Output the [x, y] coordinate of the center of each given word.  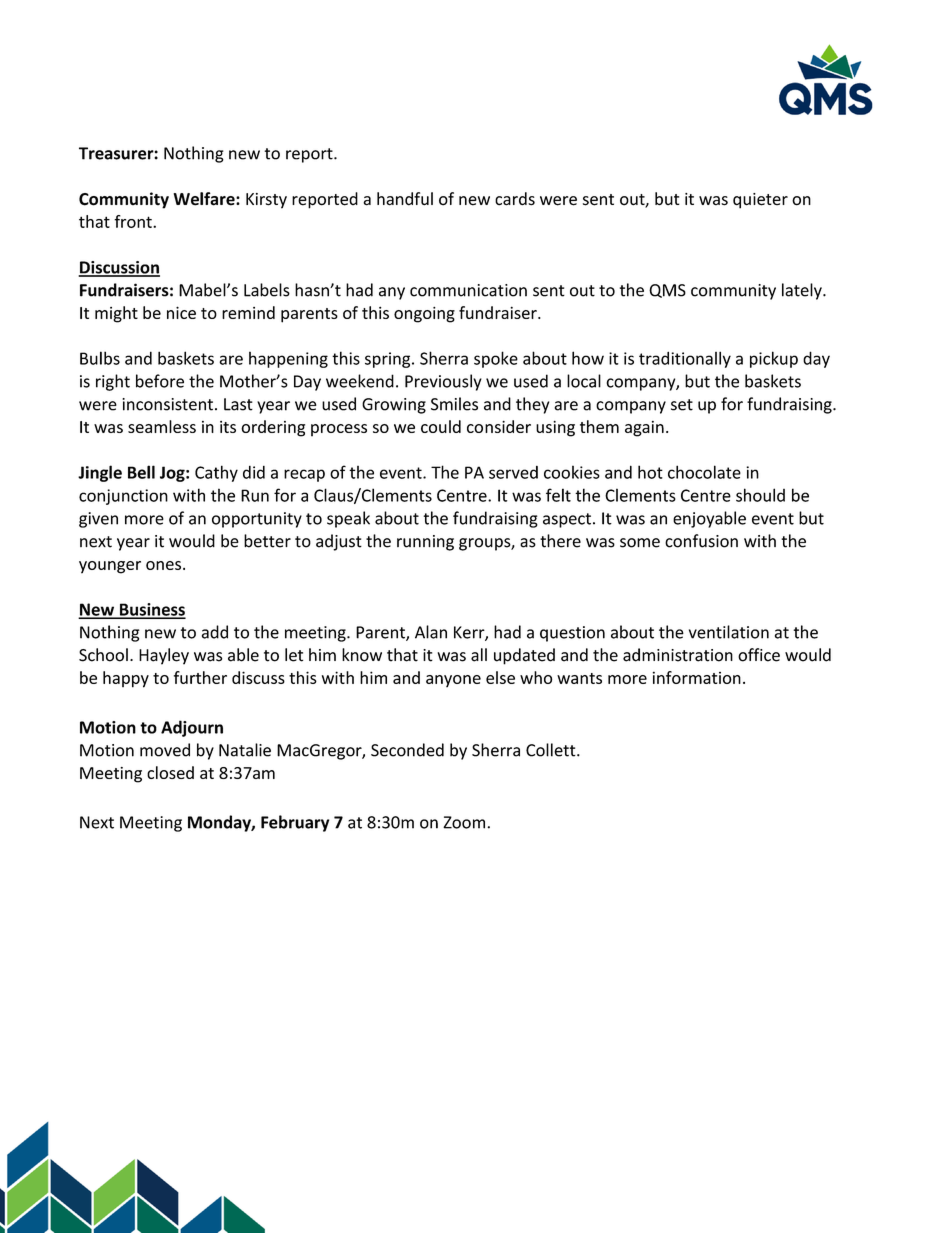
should [760, 495]
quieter [760, 201]
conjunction [123, 497]
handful [405, 199]
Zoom [465, 822]
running [425, 543]
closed [170, 772]
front [134, 221]
